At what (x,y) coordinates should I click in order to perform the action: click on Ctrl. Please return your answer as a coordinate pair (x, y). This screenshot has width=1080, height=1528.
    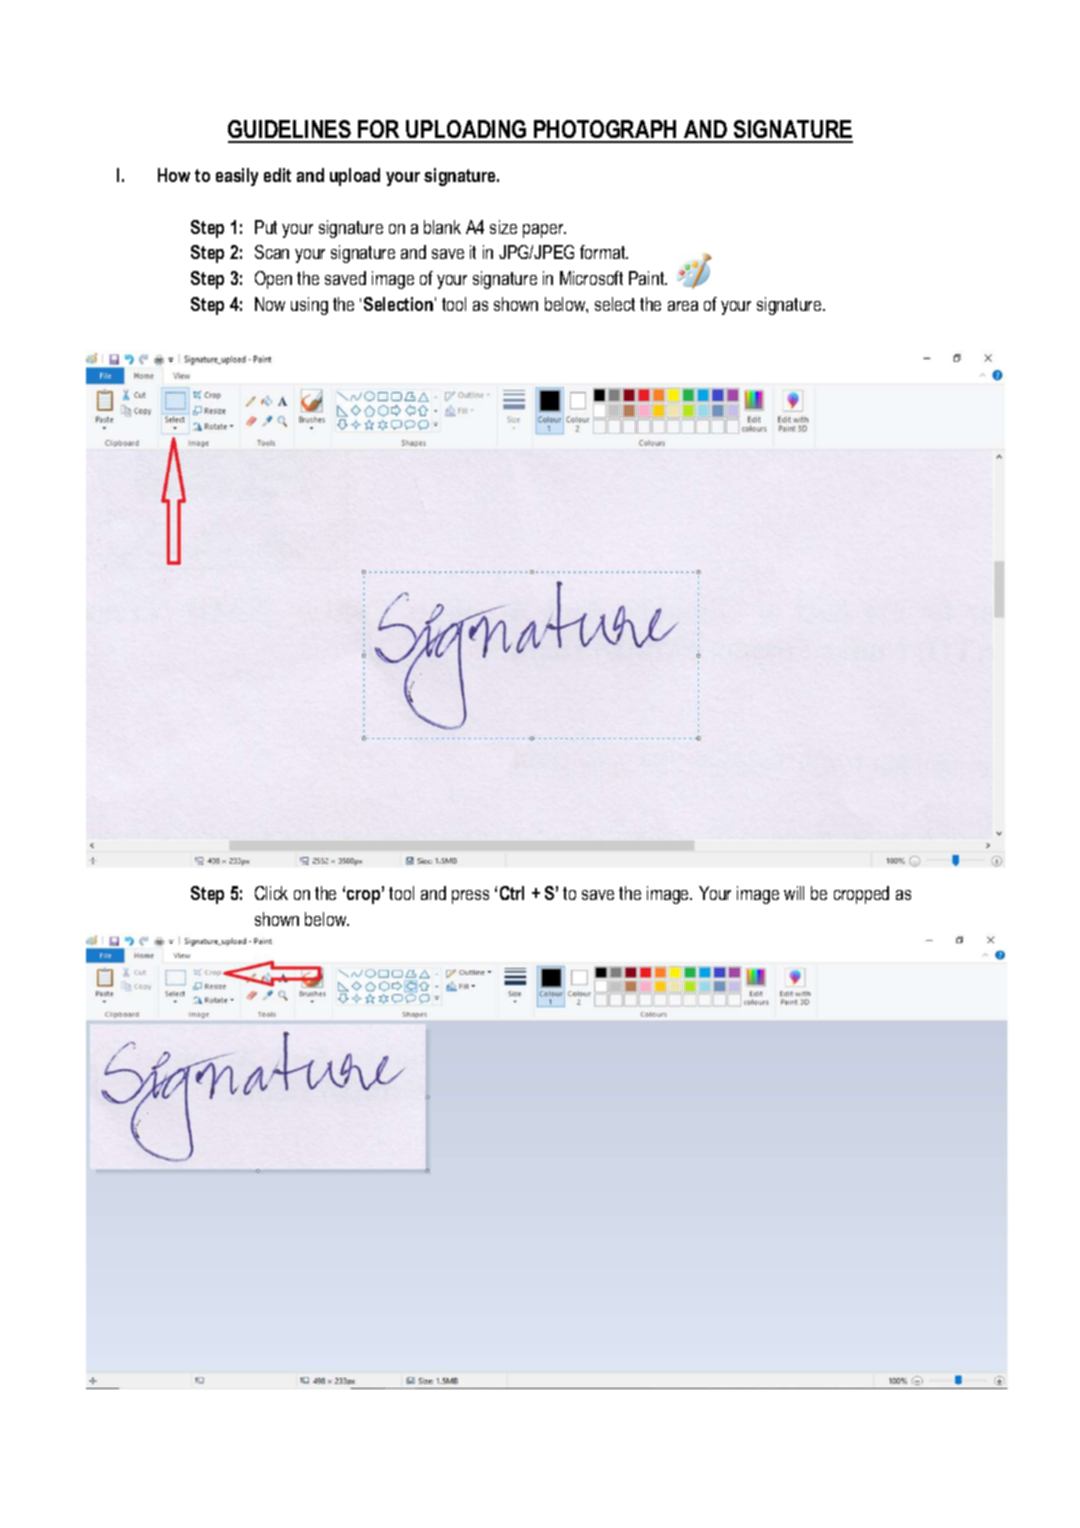
    Looking at the image, I should click on (512, 893).
